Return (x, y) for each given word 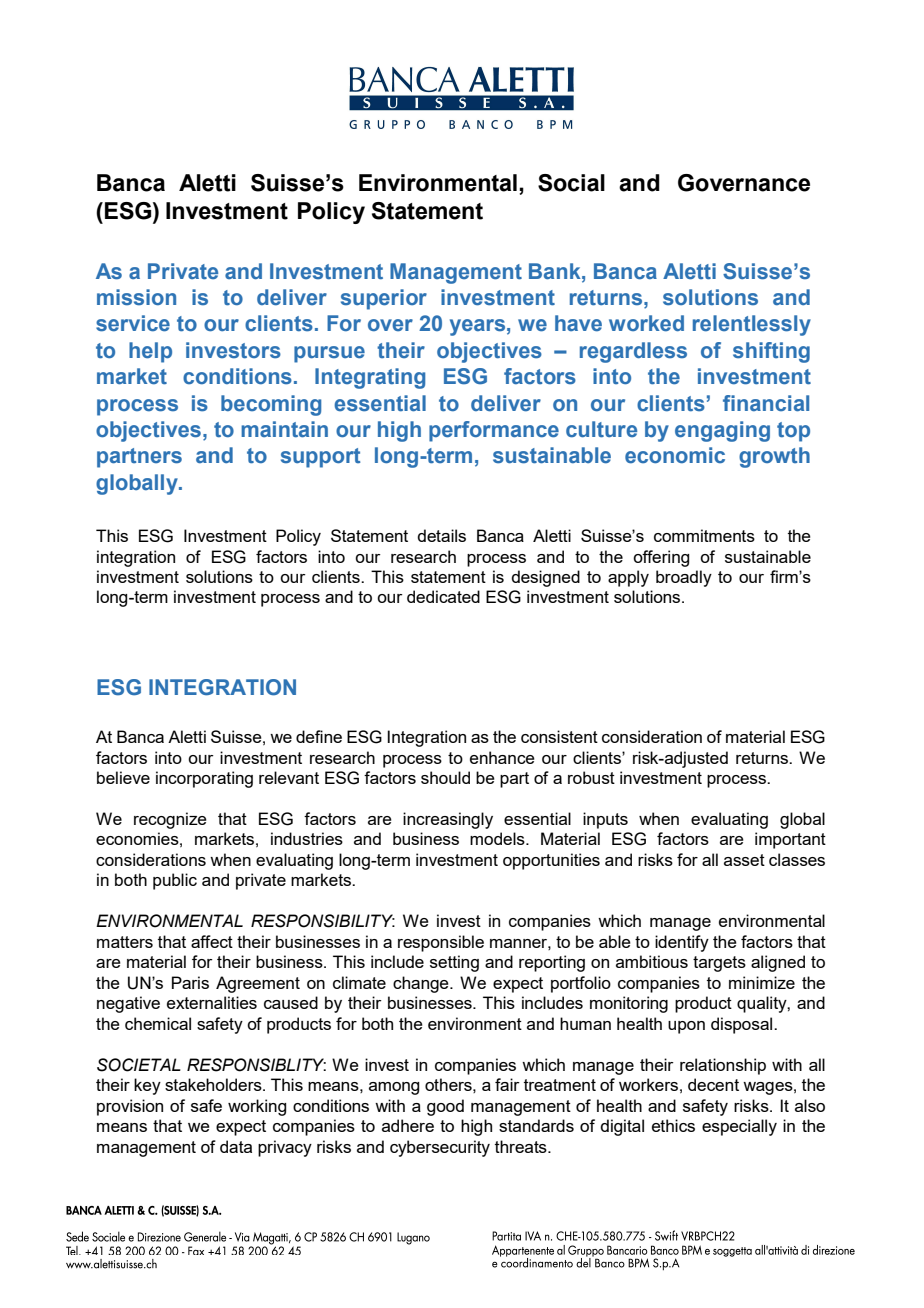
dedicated (443, 596)
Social (571, 183)
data (236, 1146)
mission (136, 297)
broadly (684, 578)
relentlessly (752, 325)
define (319, 736)
